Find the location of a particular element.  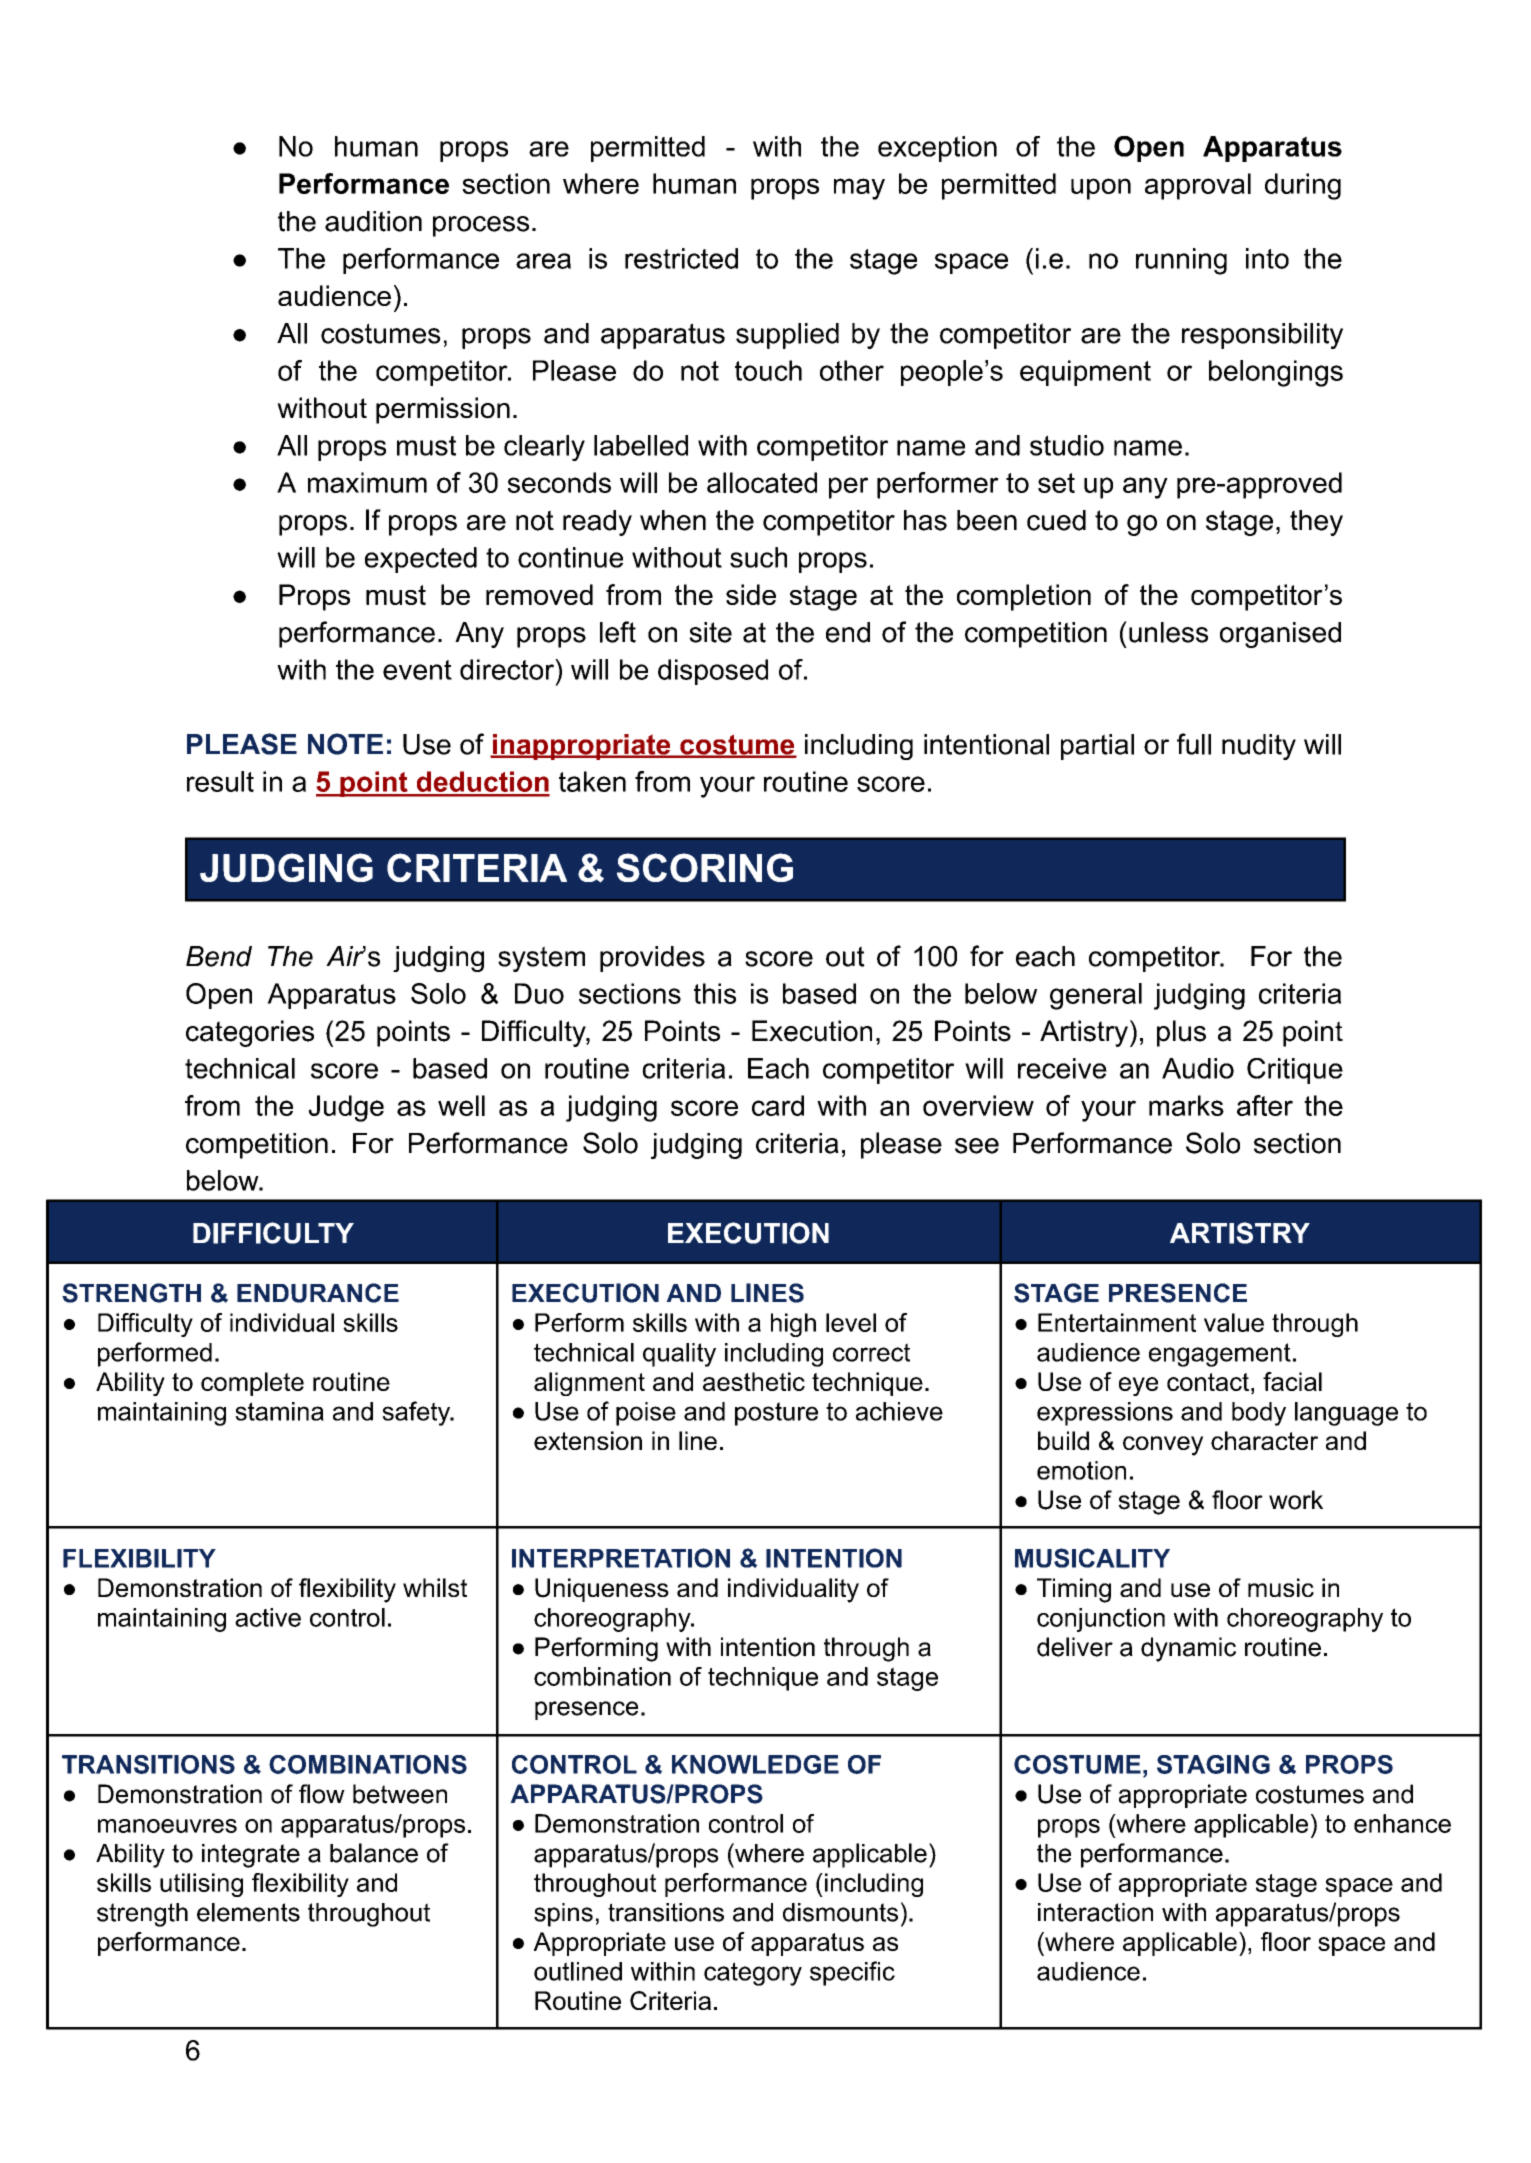

may is located at coordinates (859, 189).
